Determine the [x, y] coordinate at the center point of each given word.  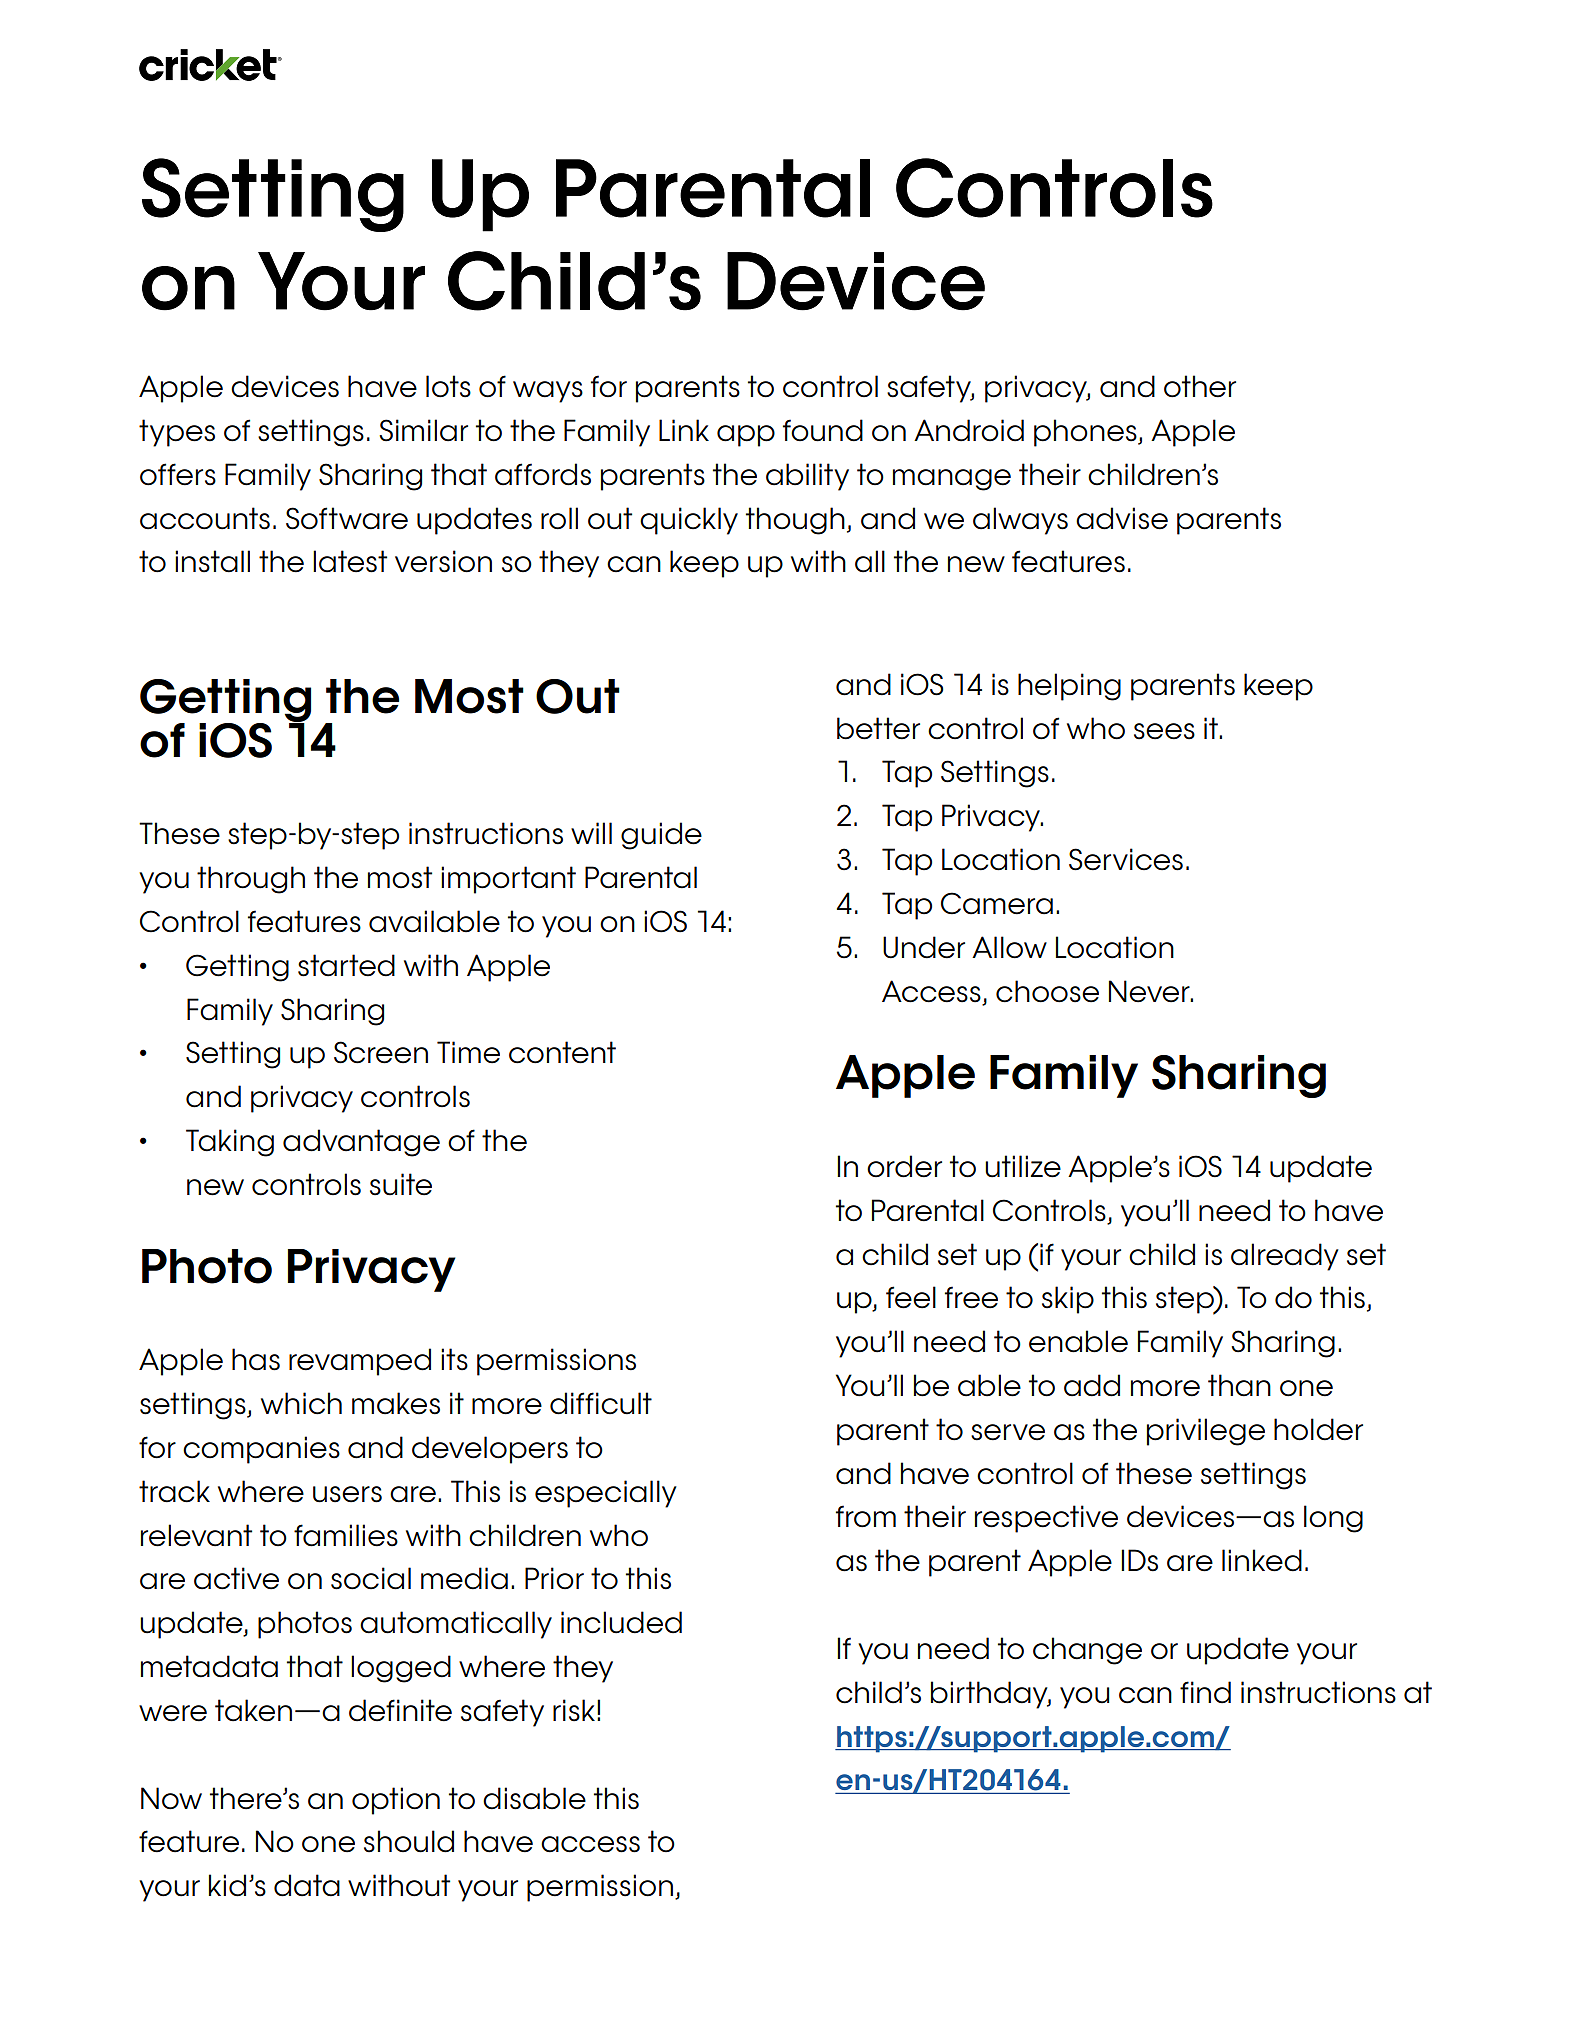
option [396, 1801]
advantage [361, 1143]
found [823, 430]
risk [574, 1710]
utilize [1023, 1166]
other [1200, 386]
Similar [423, 430]
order [904, 1166]
